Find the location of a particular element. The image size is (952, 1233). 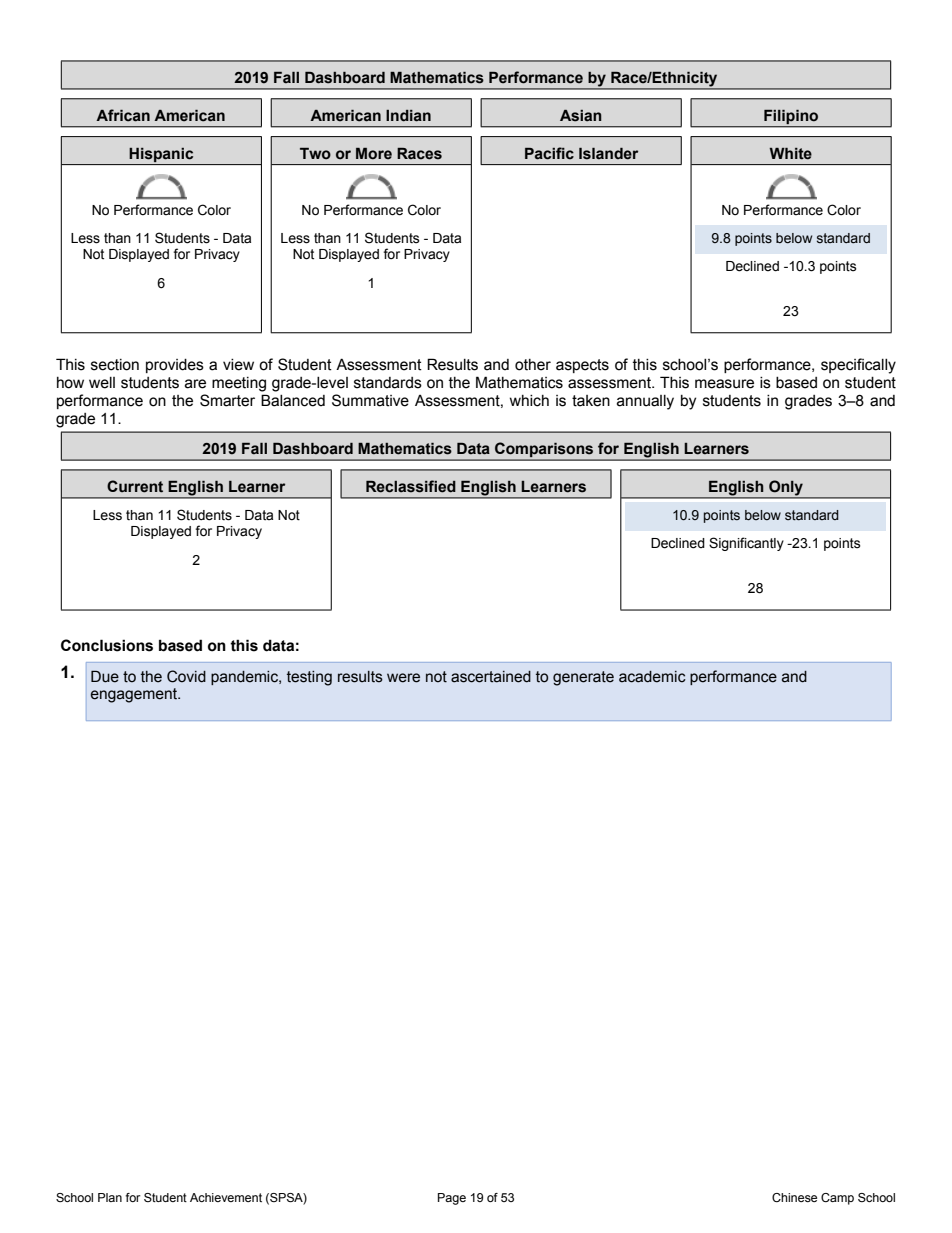

Chinese is located at coordinates (794, 1197).
